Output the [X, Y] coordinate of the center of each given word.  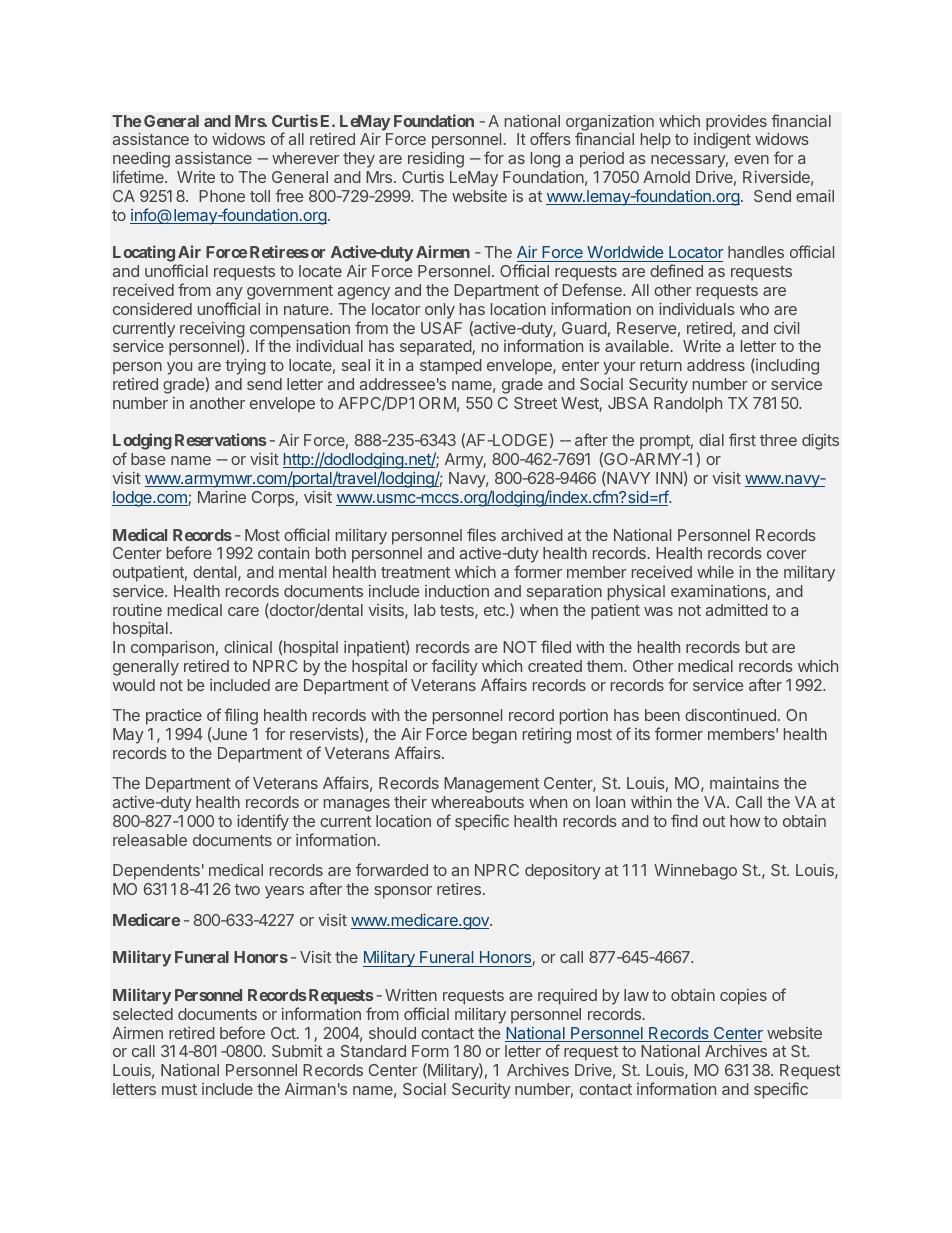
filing [241, 716]
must [179, 1089]
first [742, 439]
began [495, 736]
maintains [744, 783]
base [148, 459]
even [751, 159]
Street [535, 403]
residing [436, 160]
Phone [222, 196]
